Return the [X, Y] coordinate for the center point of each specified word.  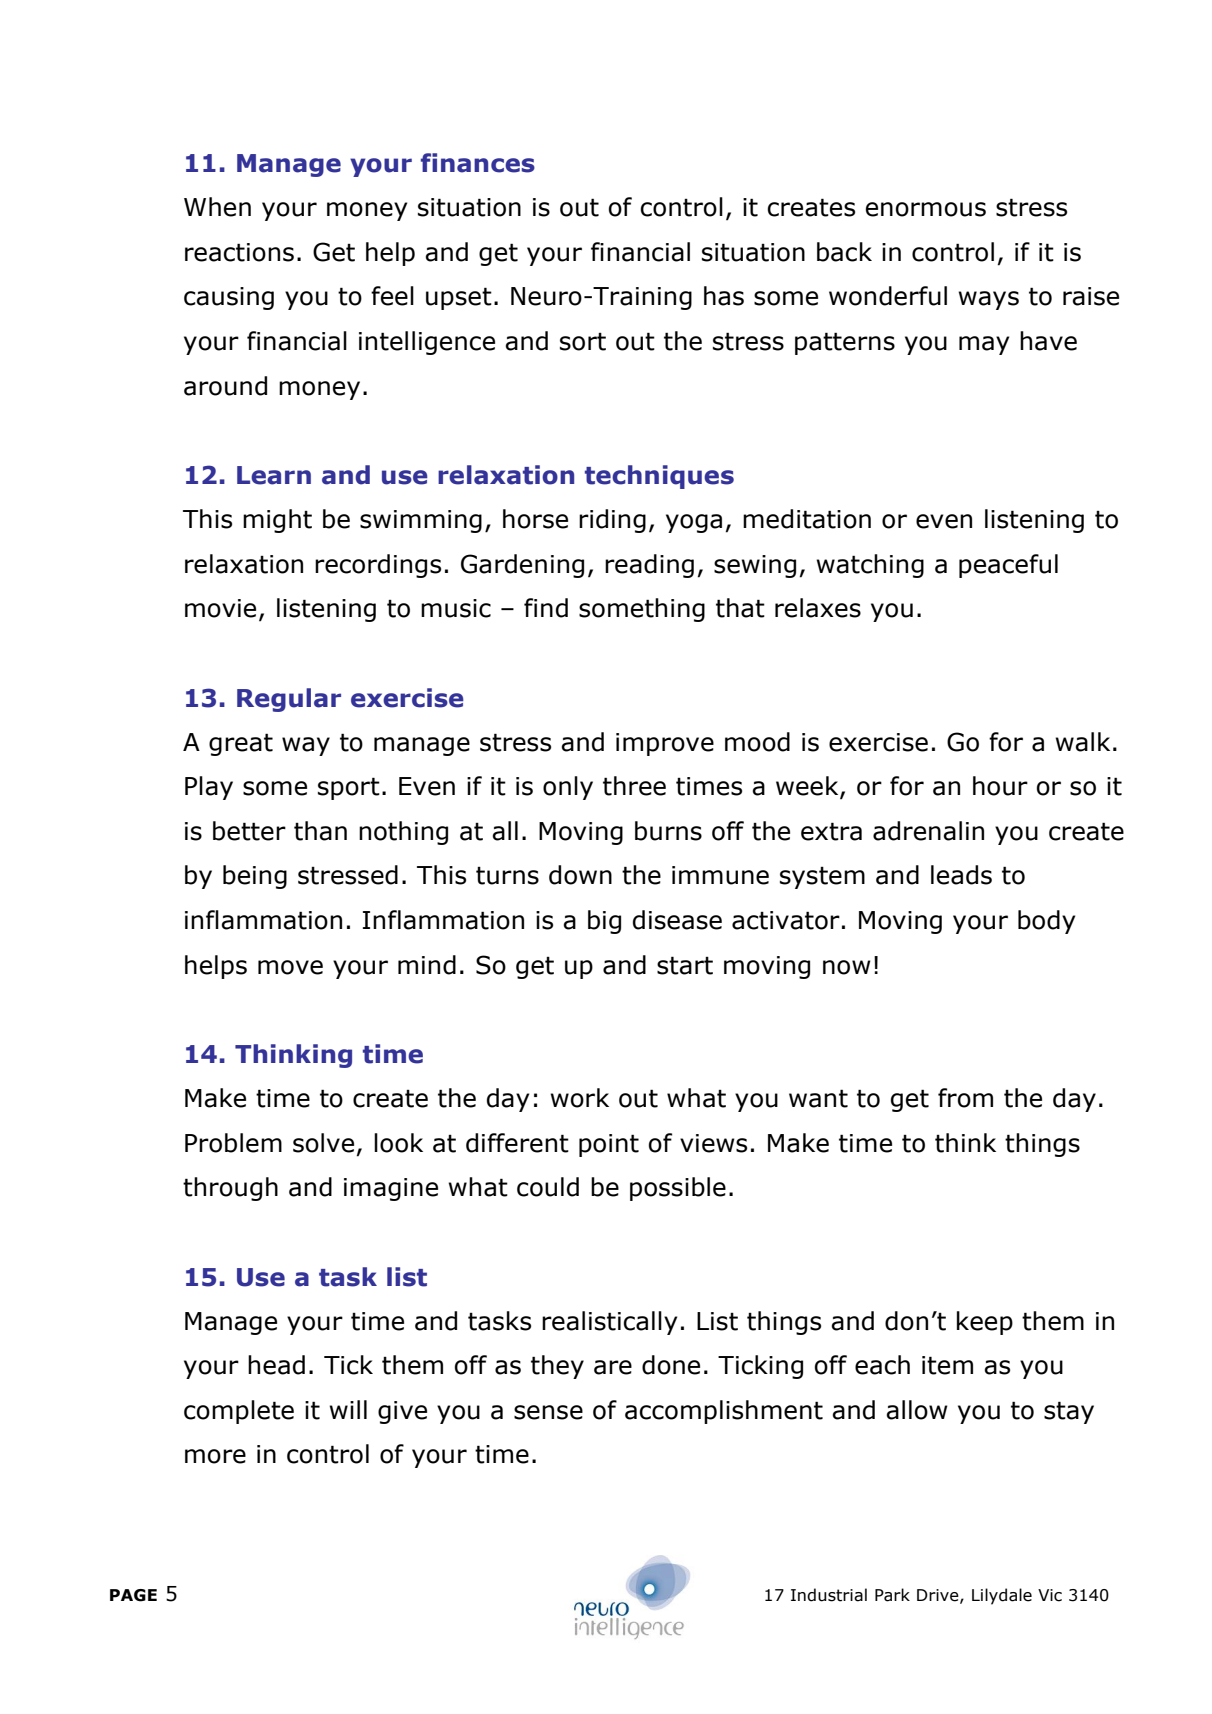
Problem [233, 1143]
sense [548, 1412]
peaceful [1008, 566]
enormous [926, 209]
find [546, 608]
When [217, 207]
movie [220, 608]
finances [478, 163]
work [579, 1098]
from [965, 1098]
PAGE [133, 1595]
